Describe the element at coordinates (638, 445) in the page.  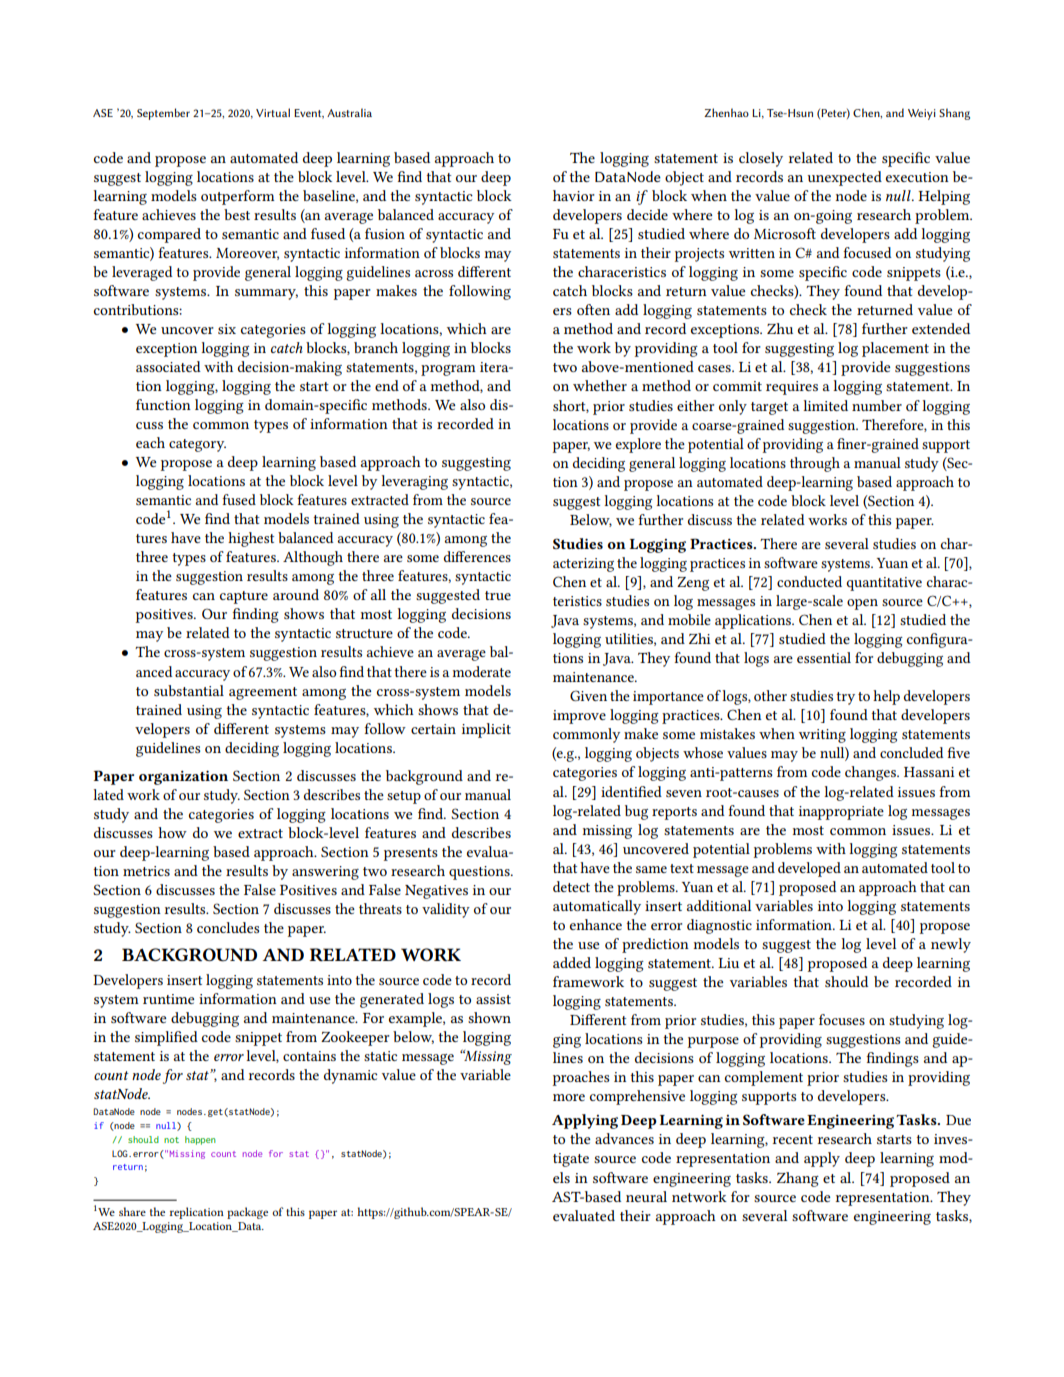
I see `explore` at that location.
